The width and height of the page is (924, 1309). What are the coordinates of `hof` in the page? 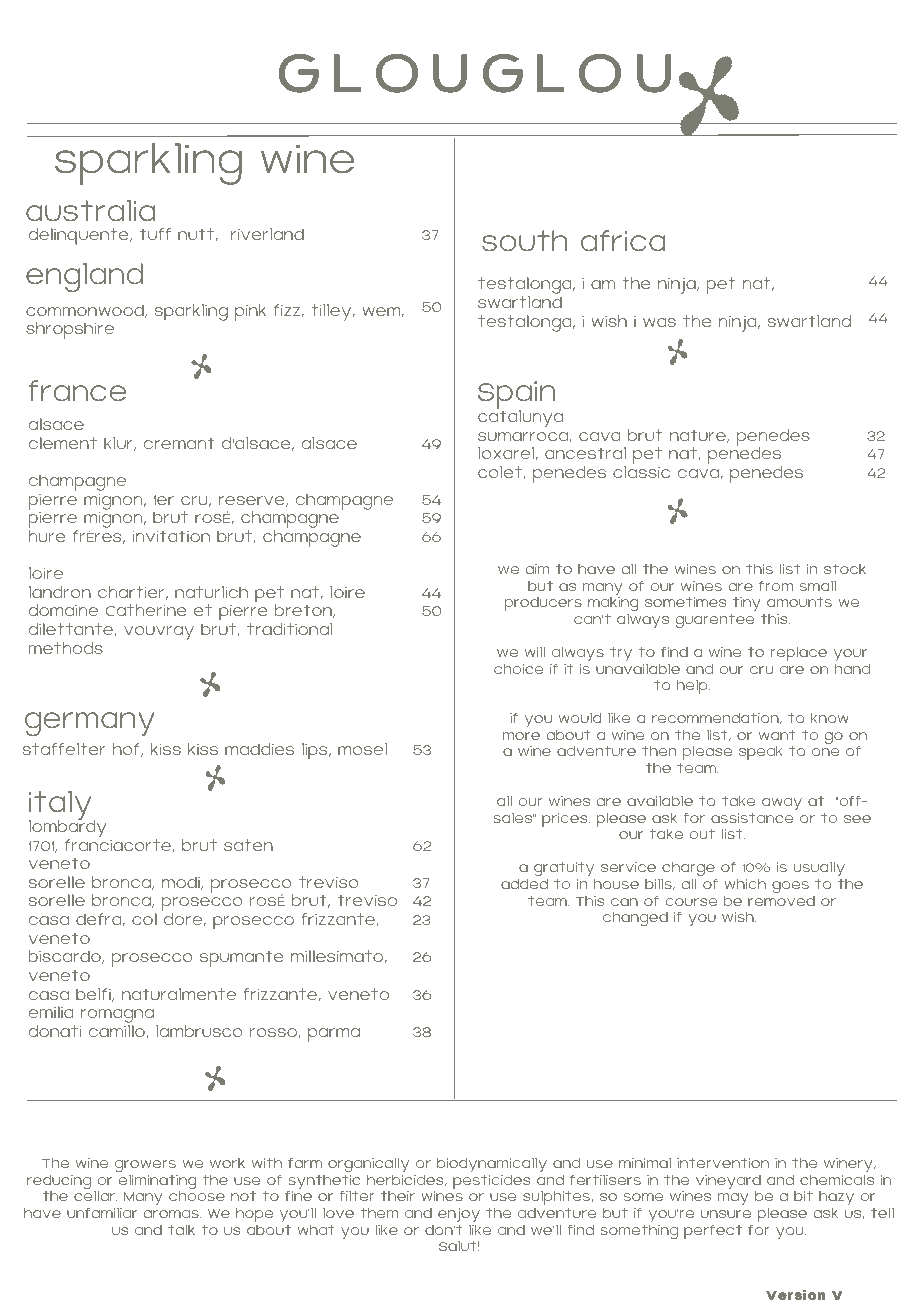 It's located at (127, 750).
